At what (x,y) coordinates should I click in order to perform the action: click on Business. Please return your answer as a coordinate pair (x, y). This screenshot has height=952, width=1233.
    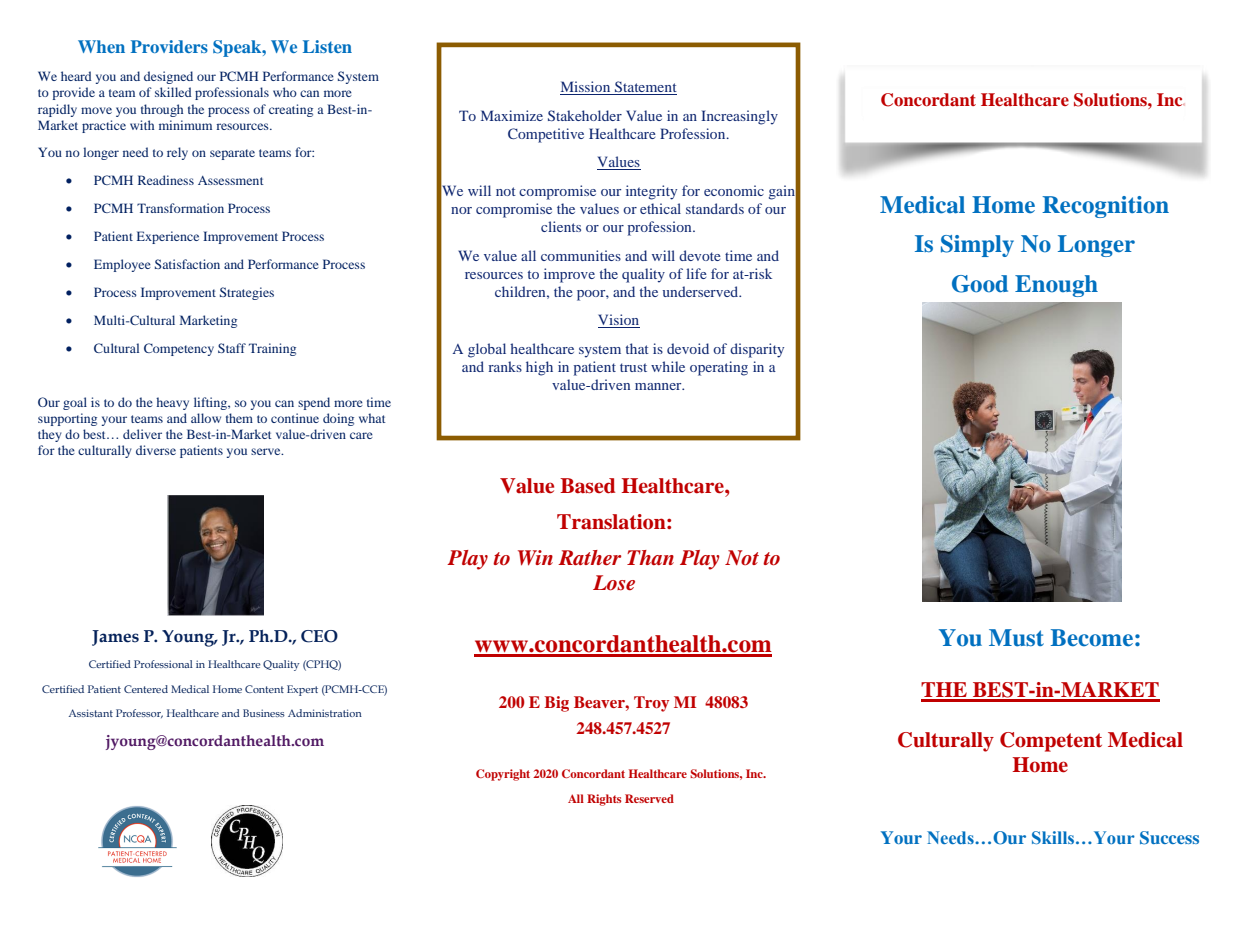
    Looking at the image, I should click on (264, 713).
